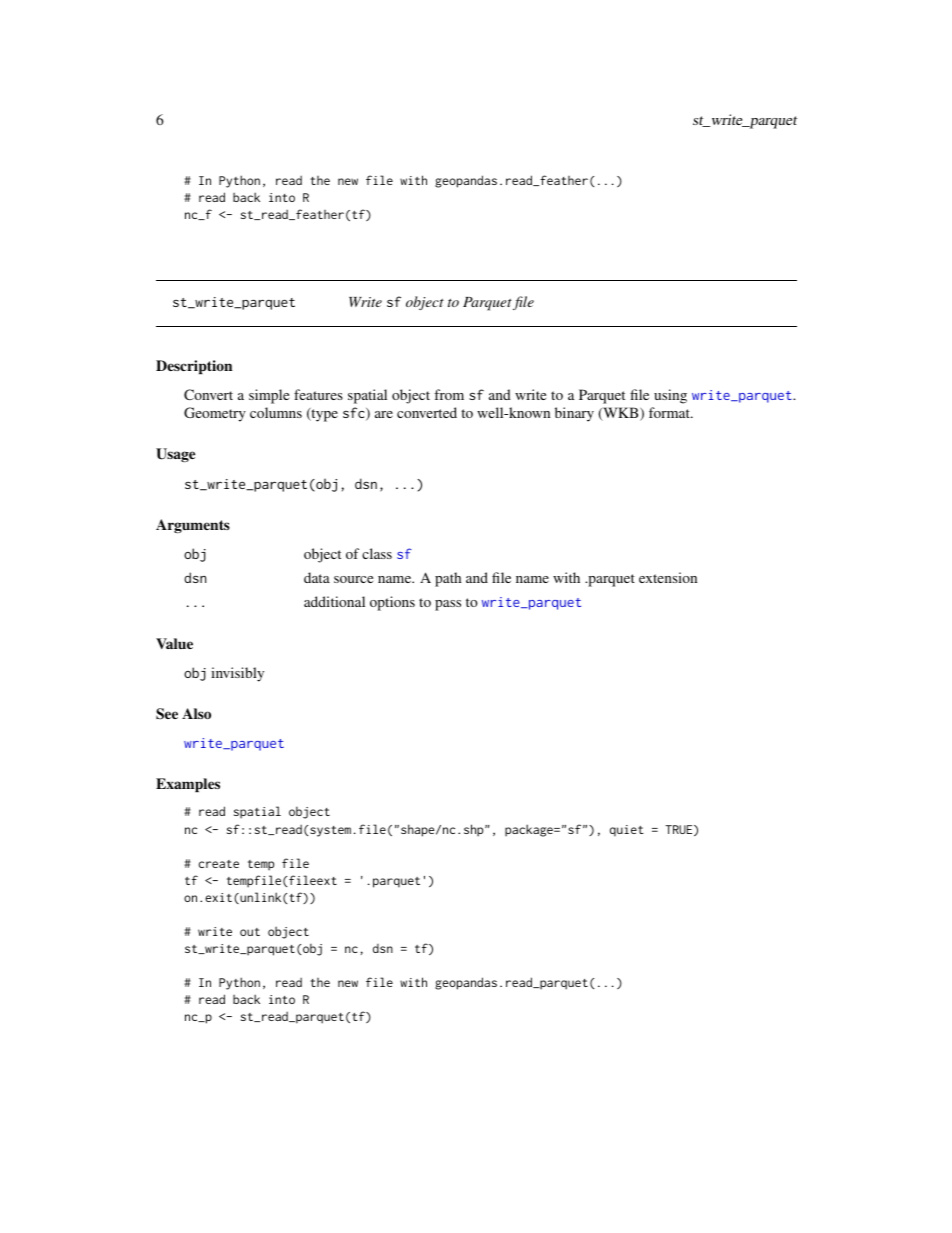 The width and height of the document is (952, 1233). I want to click on from, so click(449, 394).
